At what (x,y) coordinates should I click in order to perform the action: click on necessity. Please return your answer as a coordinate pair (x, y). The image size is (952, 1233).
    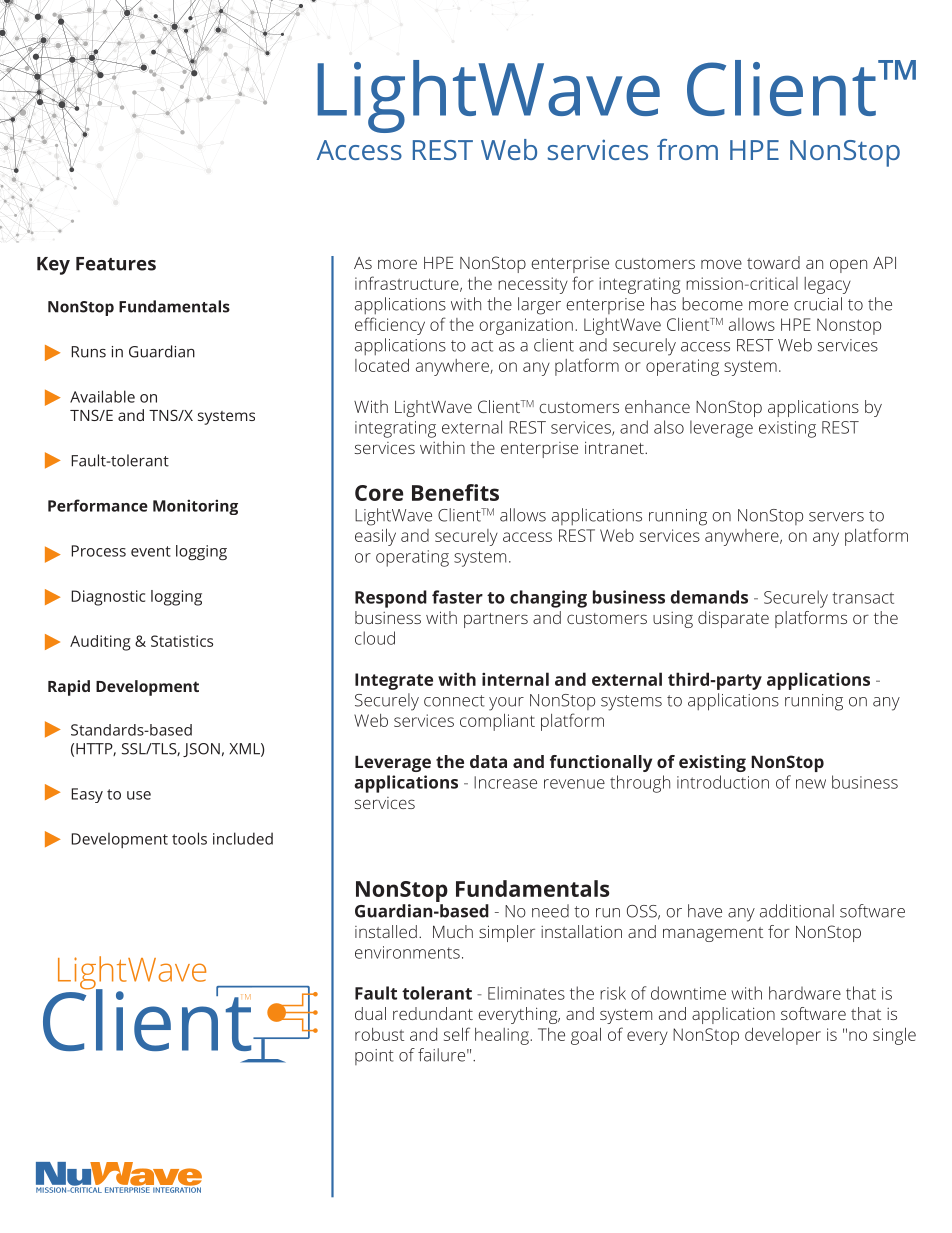
    Looking at the image, I should click on (533, 285).
